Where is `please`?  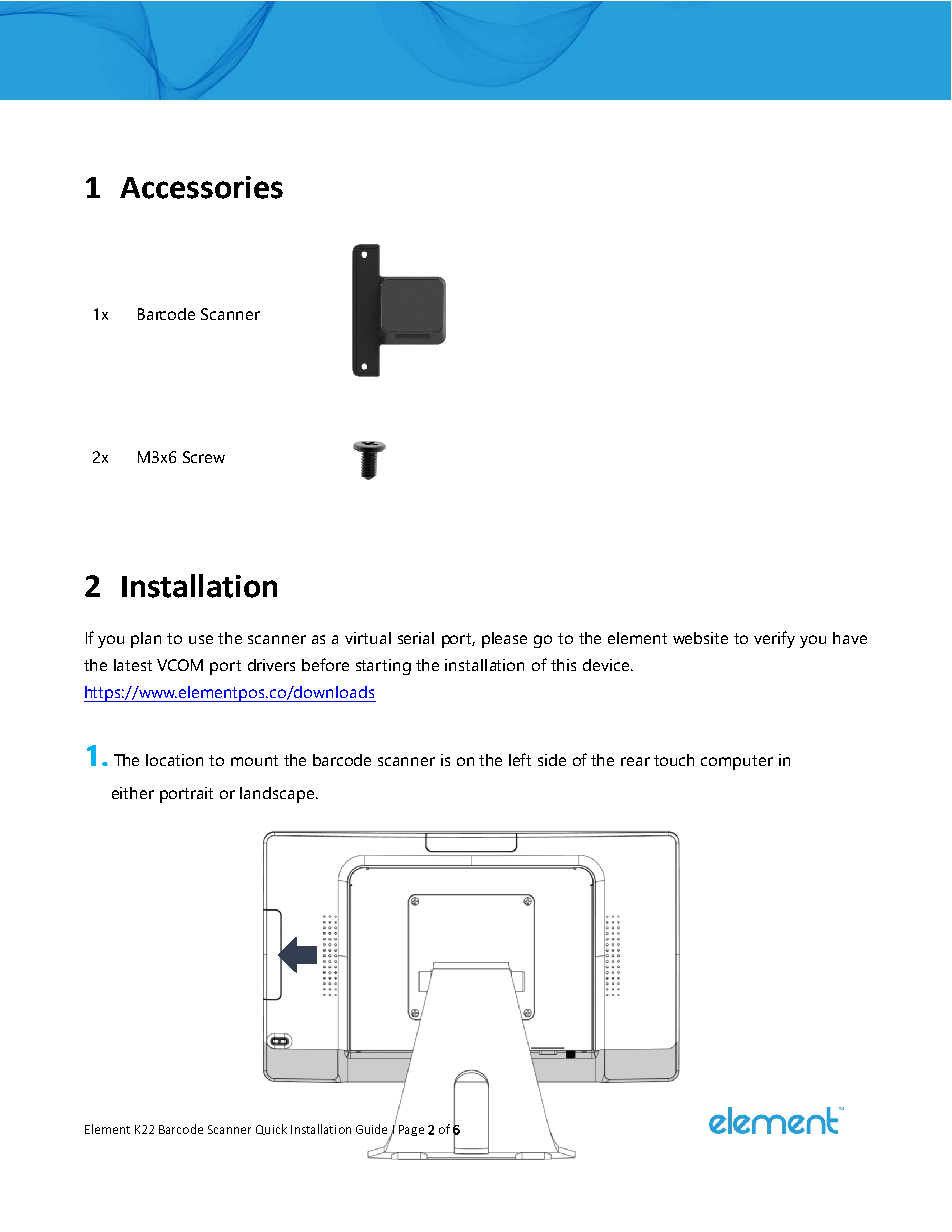
please is located at coordinates (504, 640).
